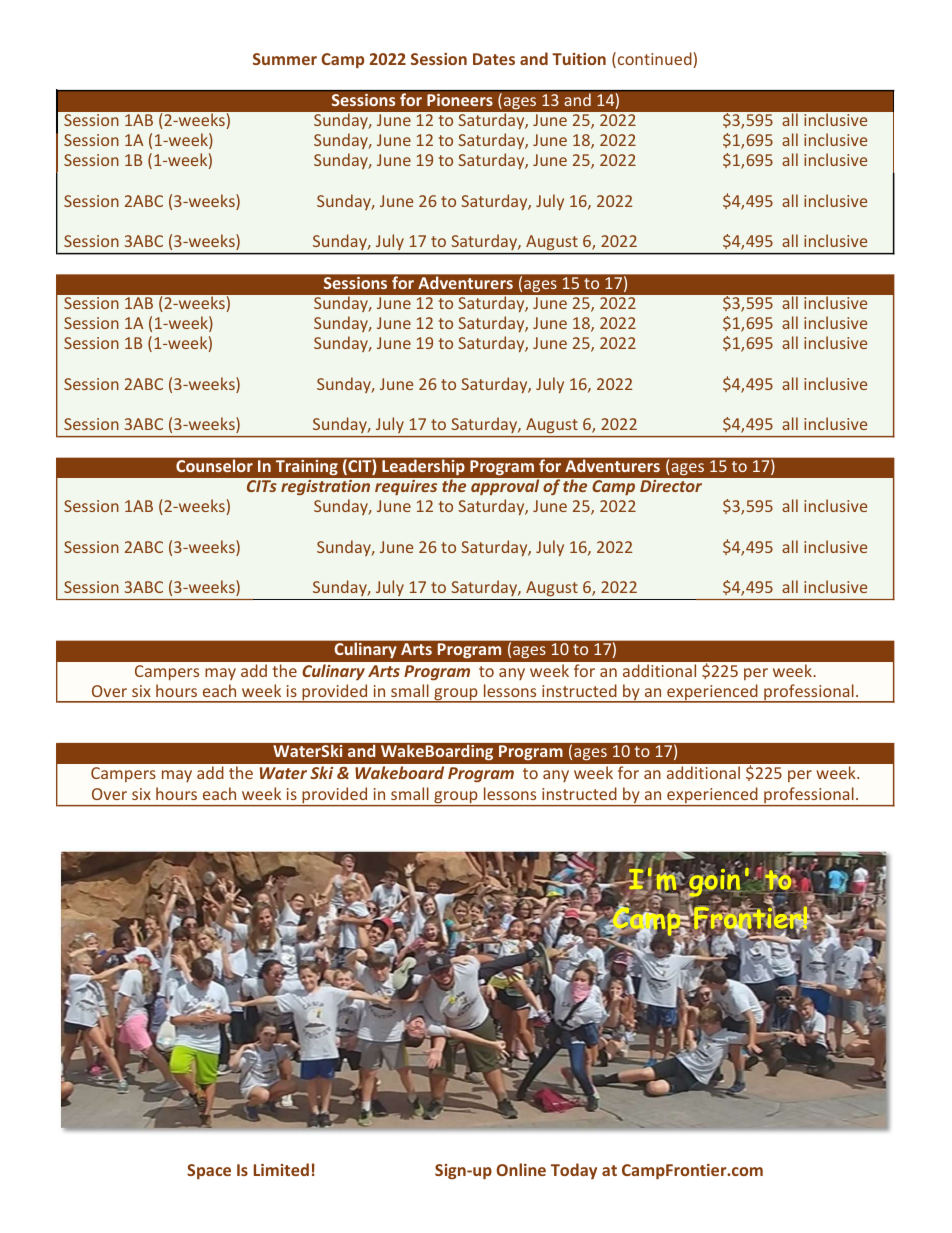  I want to click on Online, so click(521, 1169).
